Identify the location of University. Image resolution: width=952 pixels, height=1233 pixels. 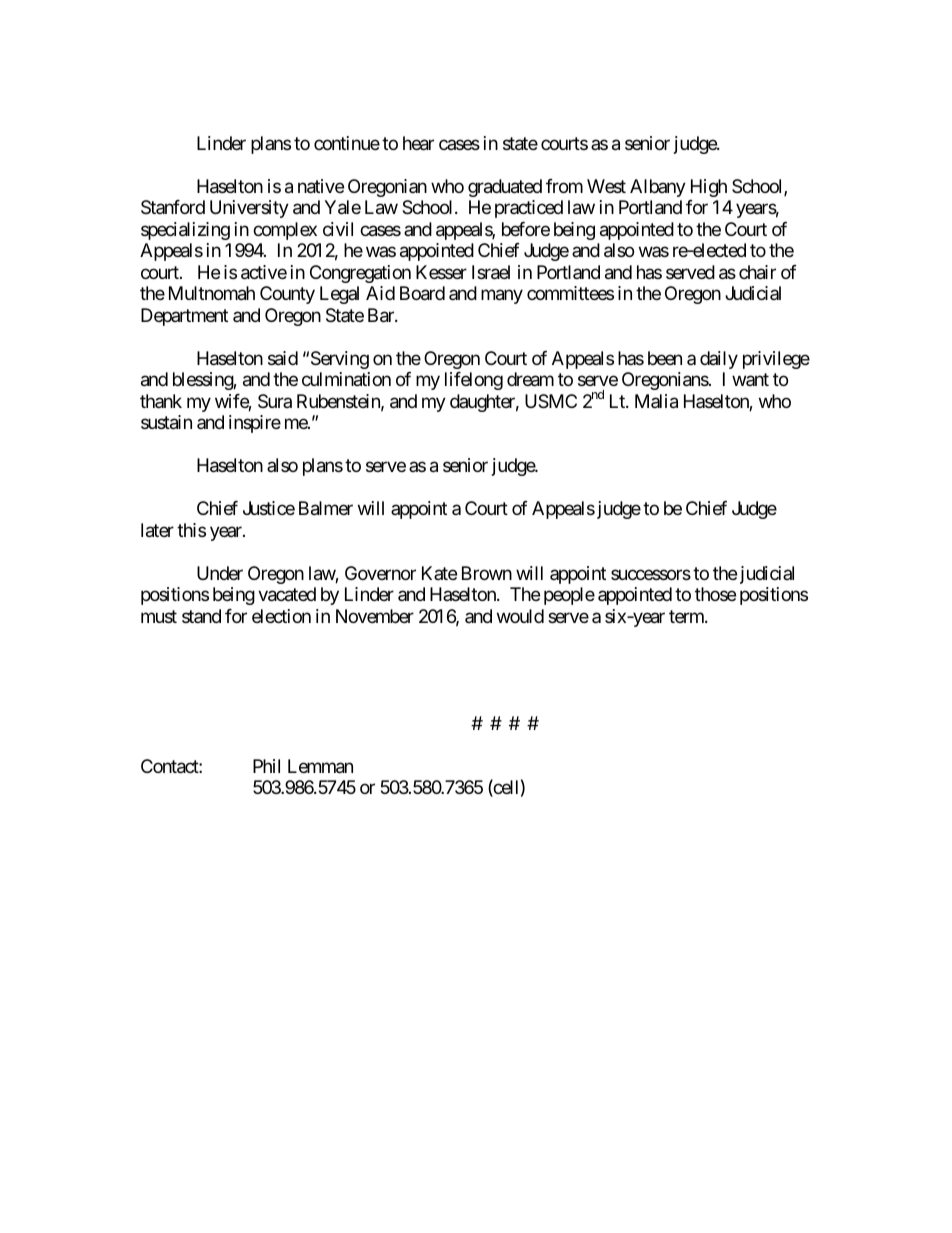
(249, 209).
